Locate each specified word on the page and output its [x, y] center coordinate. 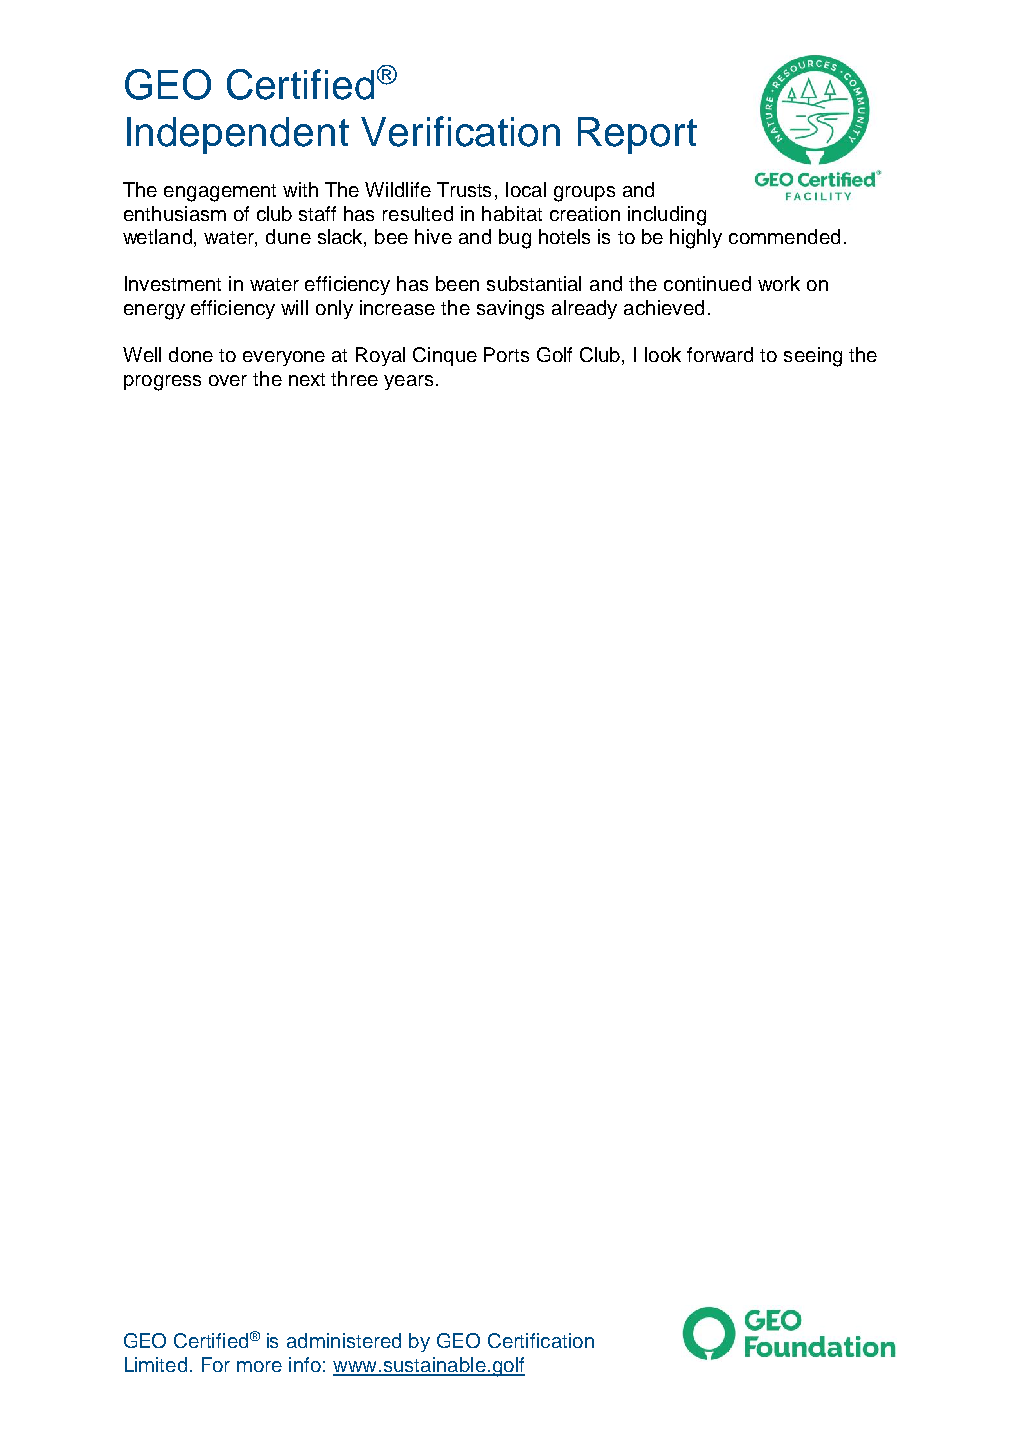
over [228, 380]
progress [162, 383]
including [667, 216]
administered [344, 1340]
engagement [220, 193]
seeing [813, 357]
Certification [541, 1340]
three [354, 378]
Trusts [464, 189]
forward [720, 354]
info [305, 1364]
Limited [156, 1364]
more [259, 1366]
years [408, 382]
